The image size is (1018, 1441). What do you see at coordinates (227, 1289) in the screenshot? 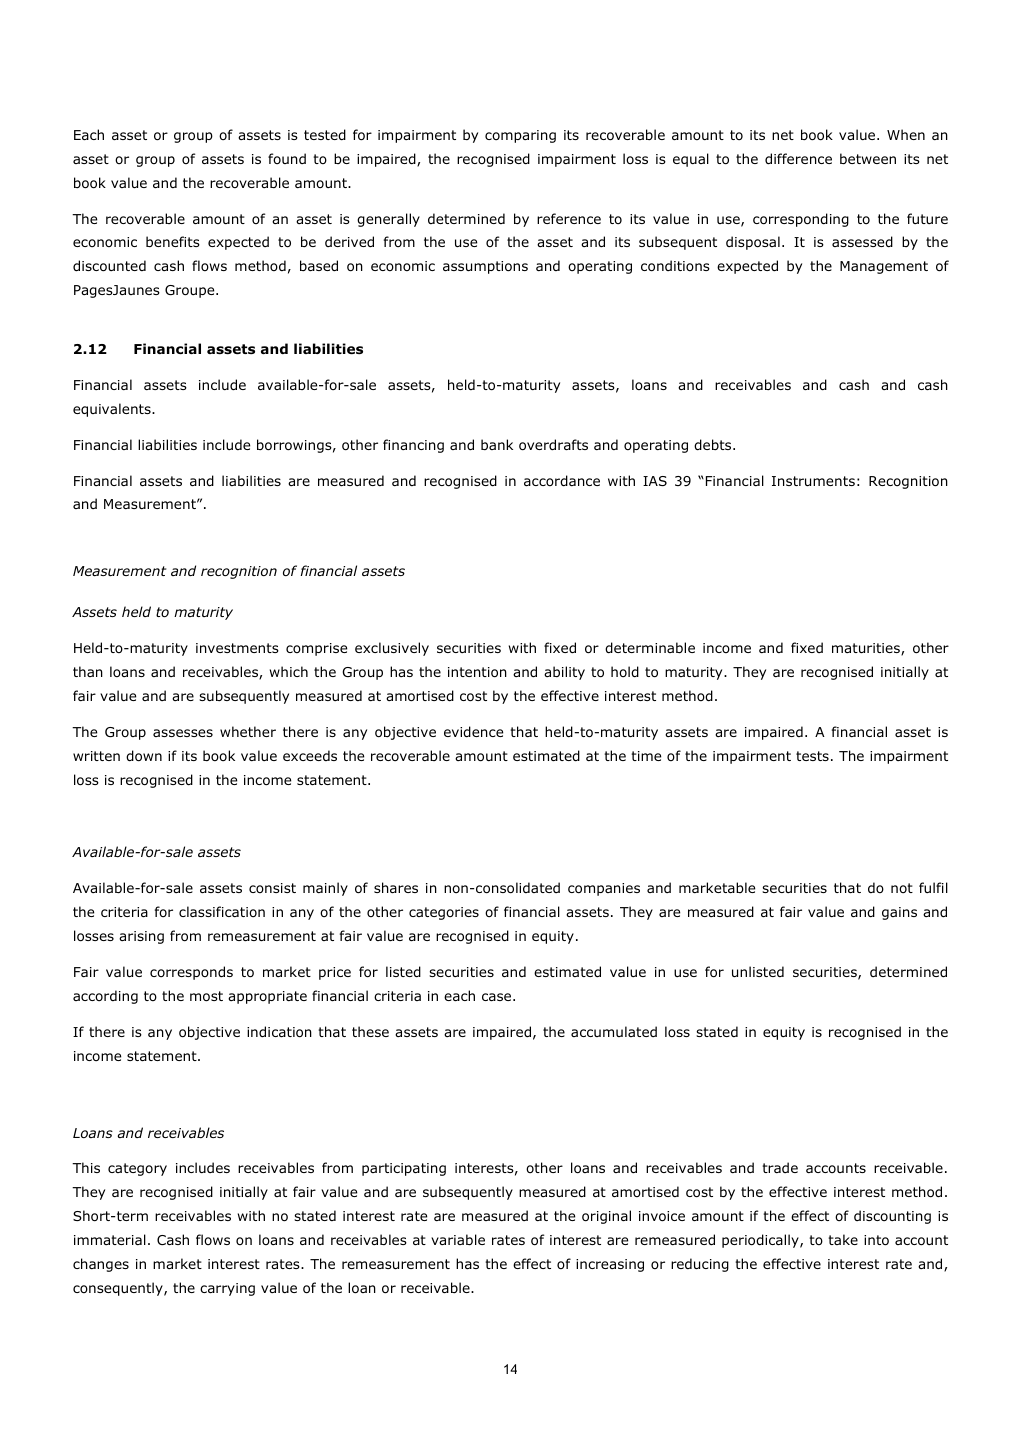
I see `carrying` at bounding box center [227, 1289].
